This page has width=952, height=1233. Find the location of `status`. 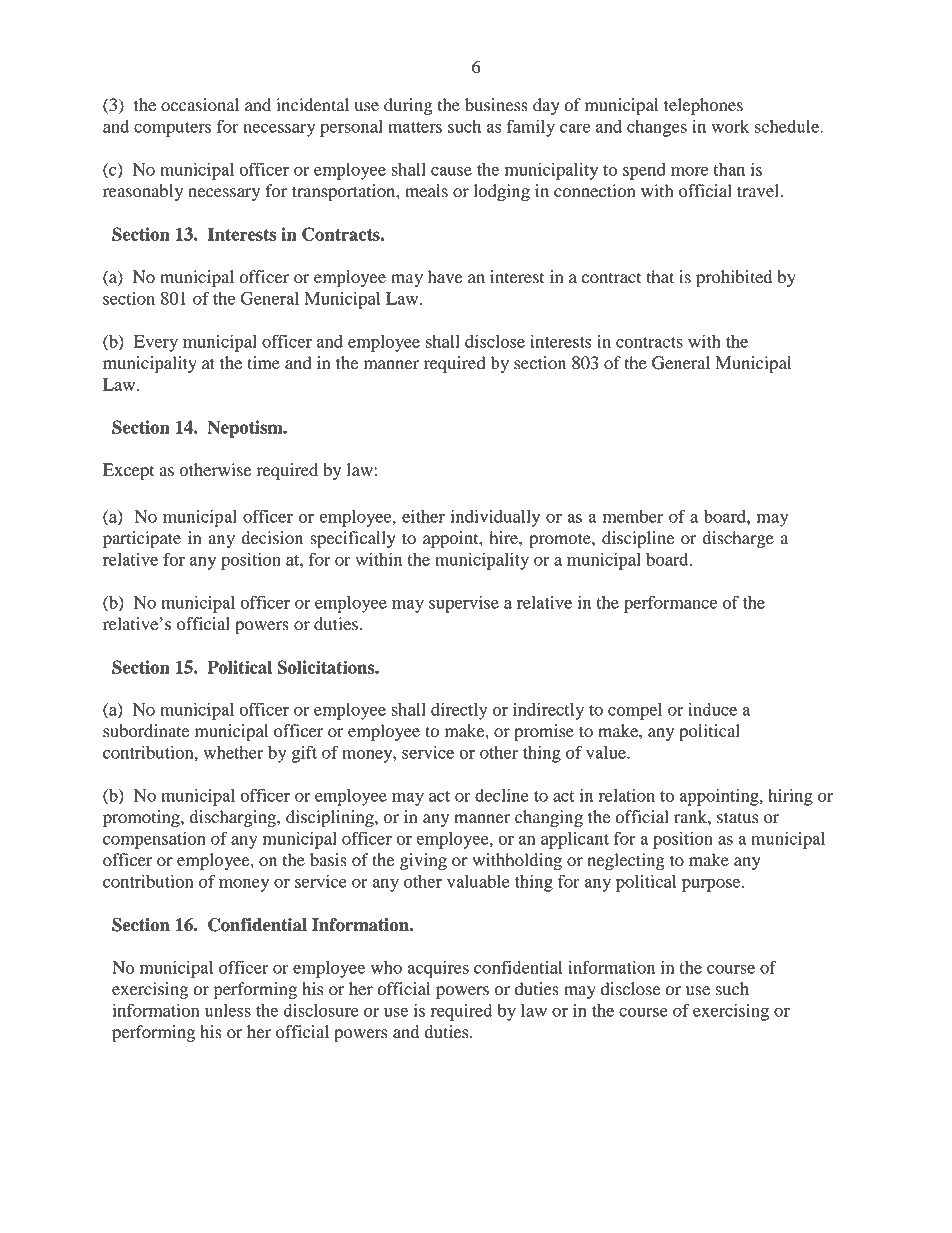

status is located at coordinates (737, 818).
